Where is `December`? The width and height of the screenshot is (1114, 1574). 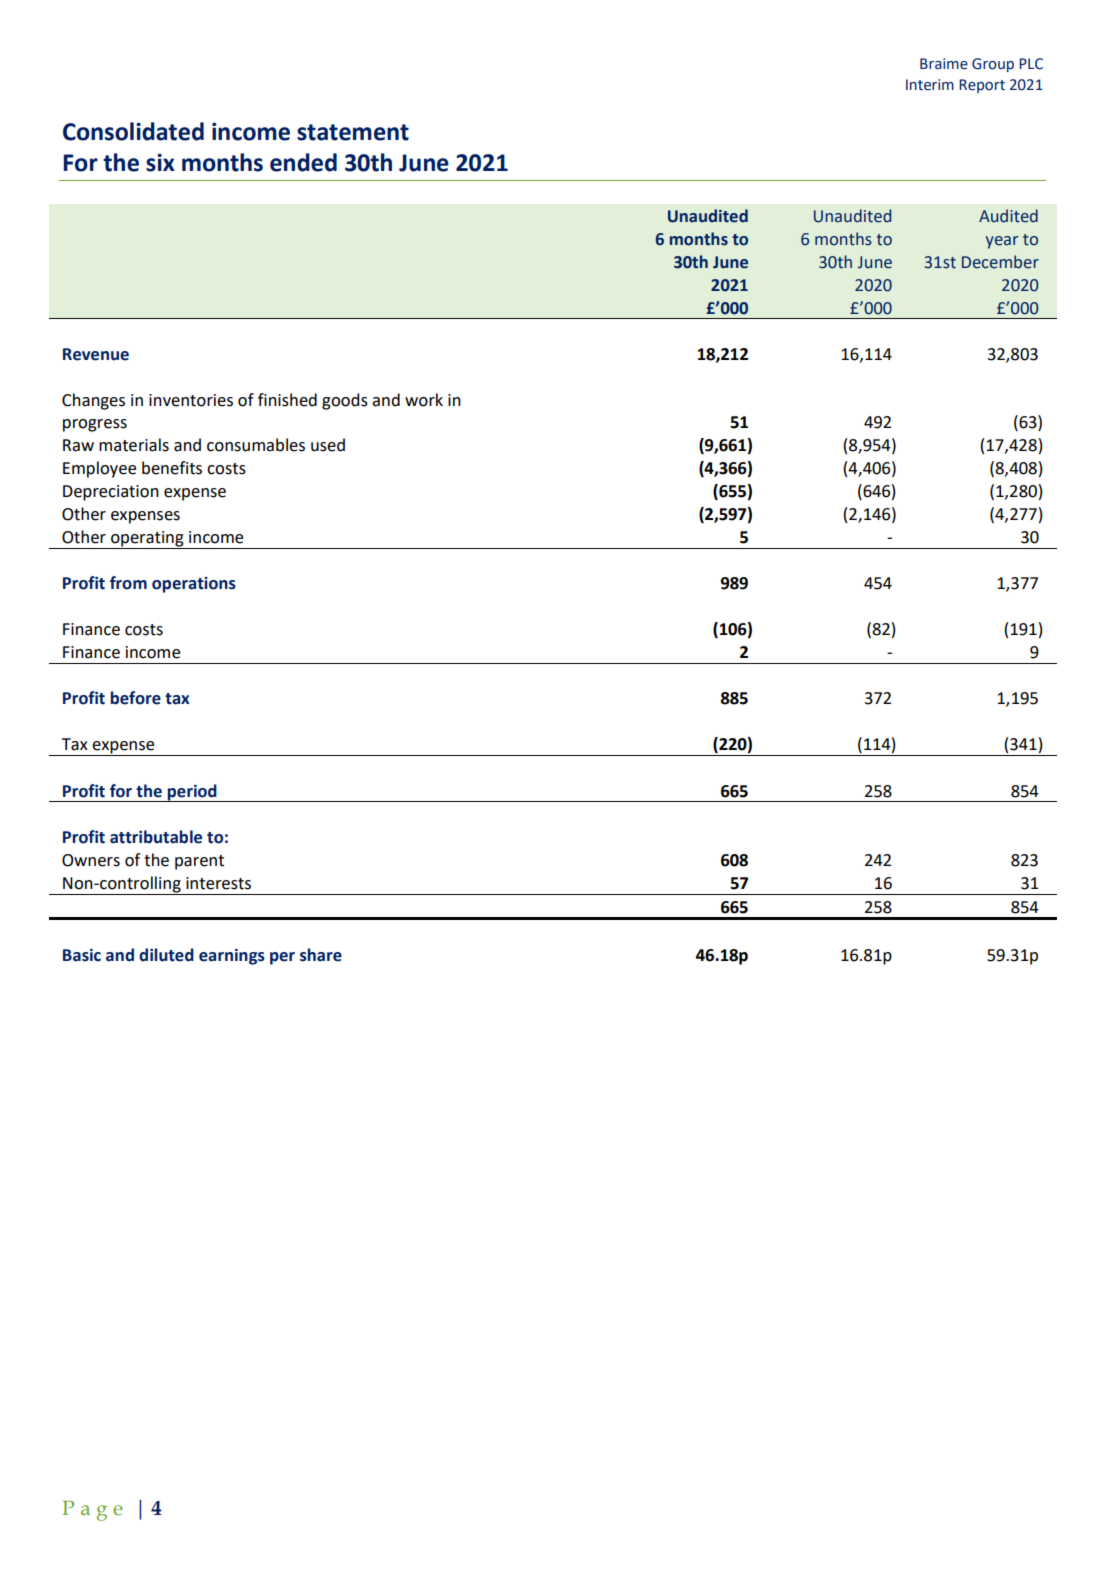 December is located at coordinates (1000, 262).
